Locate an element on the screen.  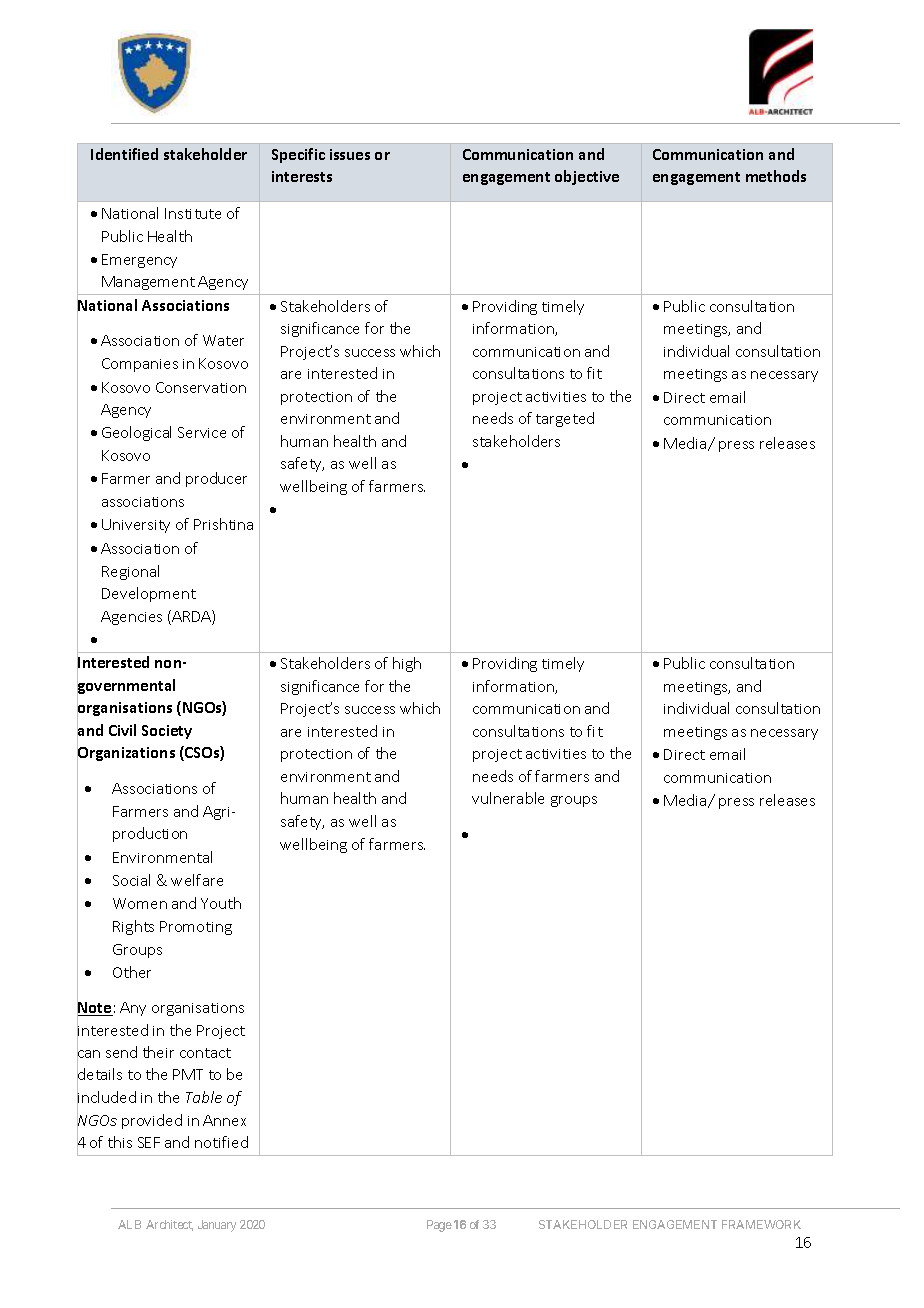
Architect is located at coordinates (169, 1225).
